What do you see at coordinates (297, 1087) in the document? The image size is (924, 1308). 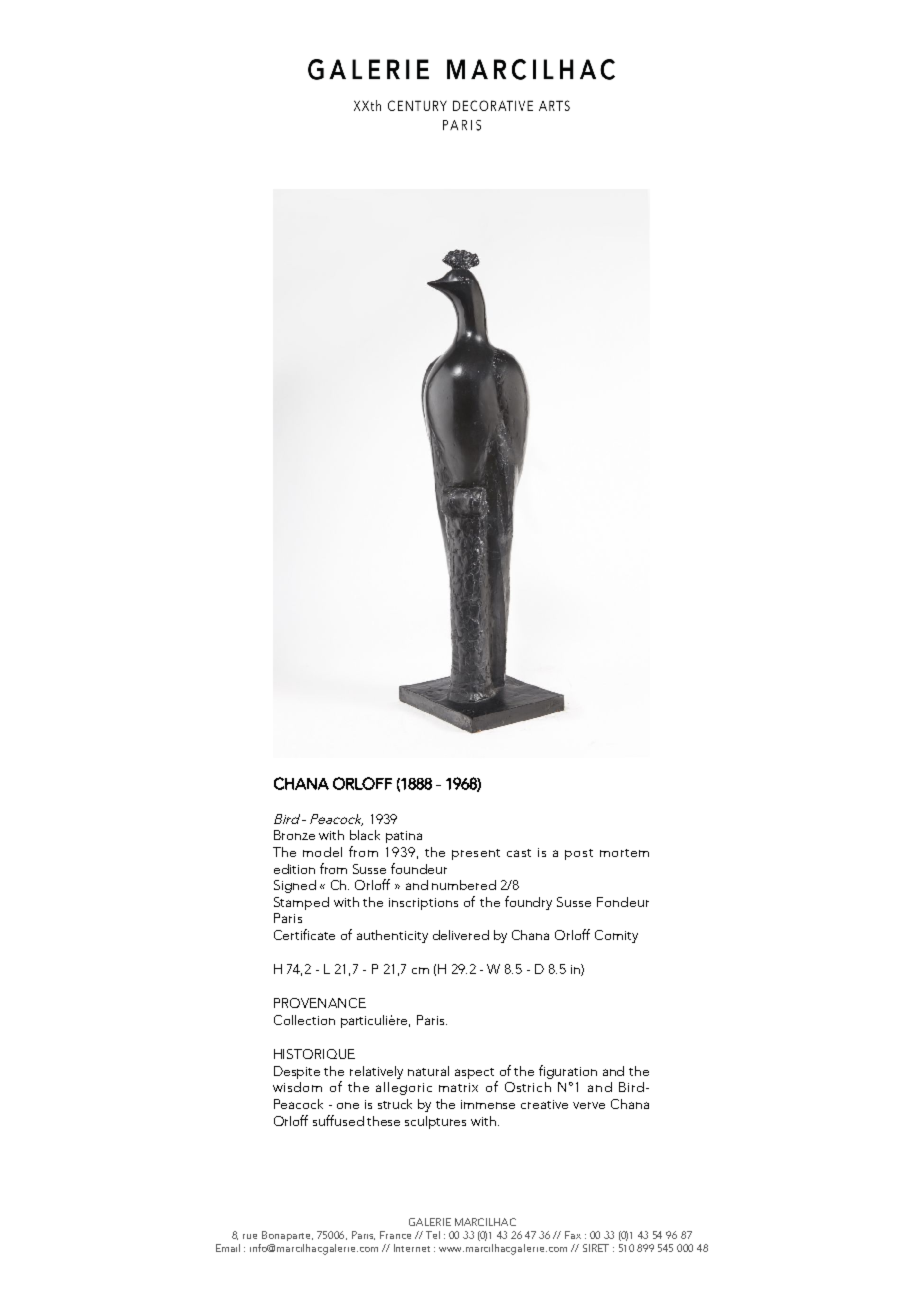 I see `wisdom` at bounding box center [297, 1087].
